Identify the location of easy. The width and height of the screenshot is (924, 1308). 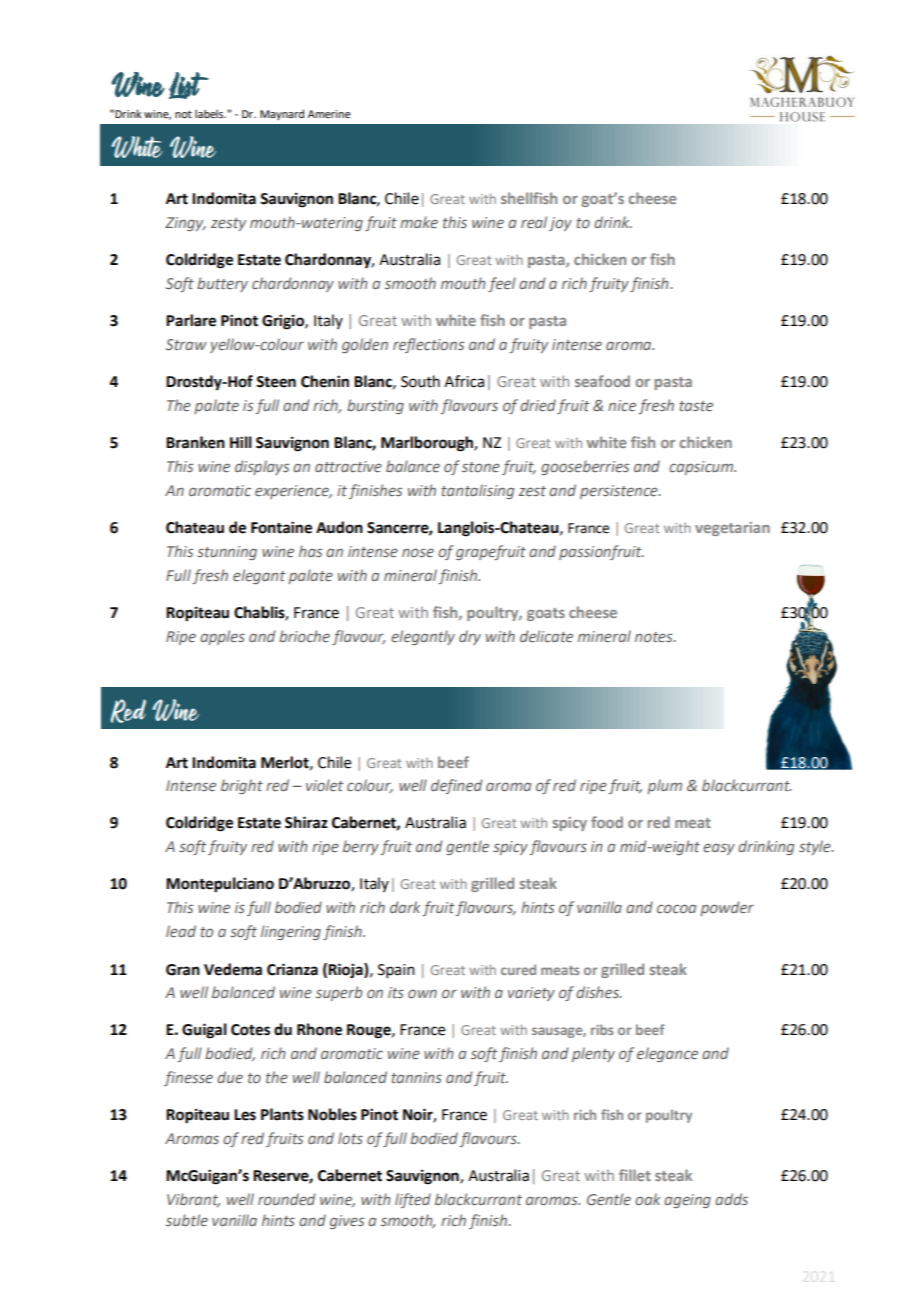
(719, 849).
